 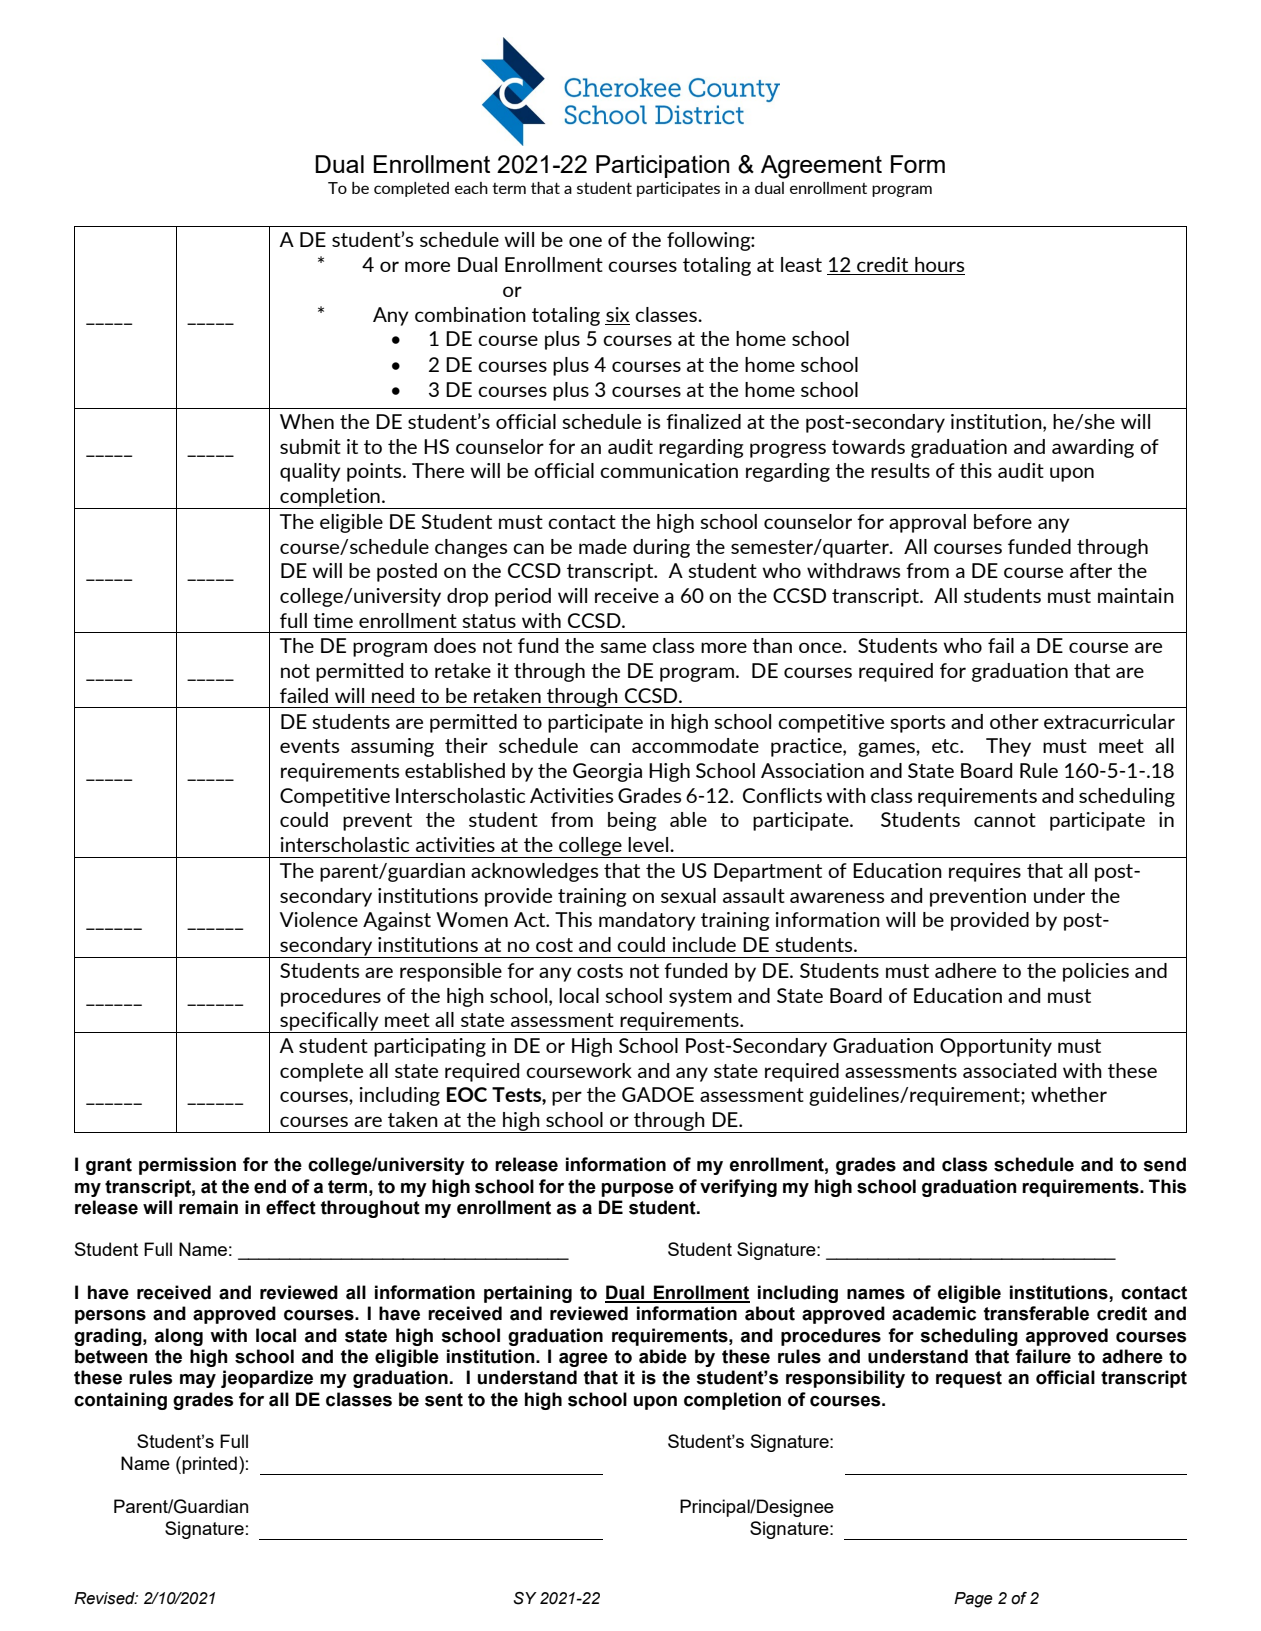 What do you see at coordinates (319, 919) in the screenshot?
I see `Violence` at bounding box center [319, 919].
